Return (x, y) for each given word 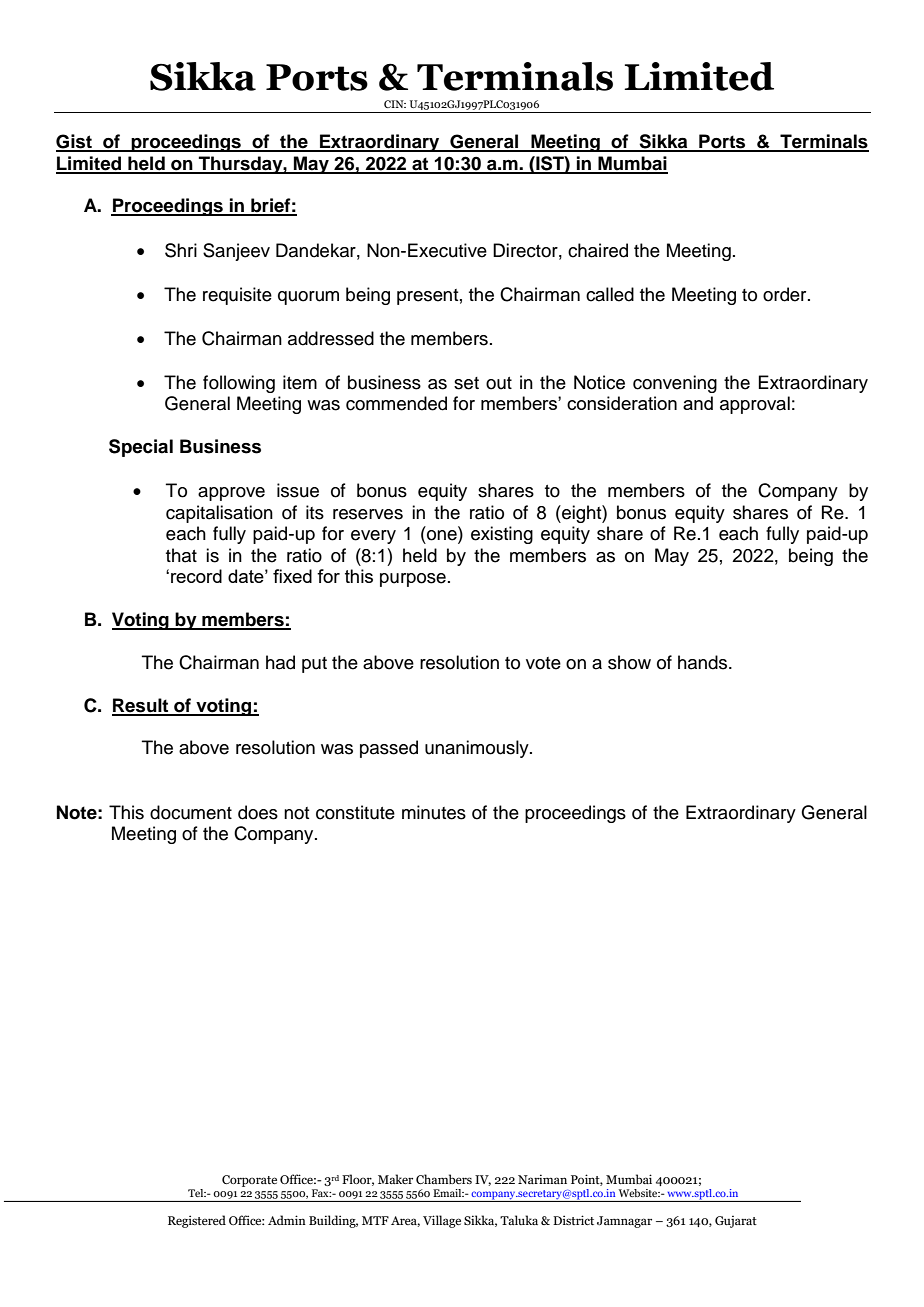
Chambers (444, 1179)
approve (231, 494)
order (786, 294)
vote (543, 663)
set (466, 383)
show (629, 662)
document (191, 812)
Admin (287, 1220)
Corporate (249, 1181)
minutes (434, 812)
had (280, 662)
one (443, 536)
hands (704, 662)
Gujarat (736, 1222)
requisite (237, 296)
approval (755, 405)
